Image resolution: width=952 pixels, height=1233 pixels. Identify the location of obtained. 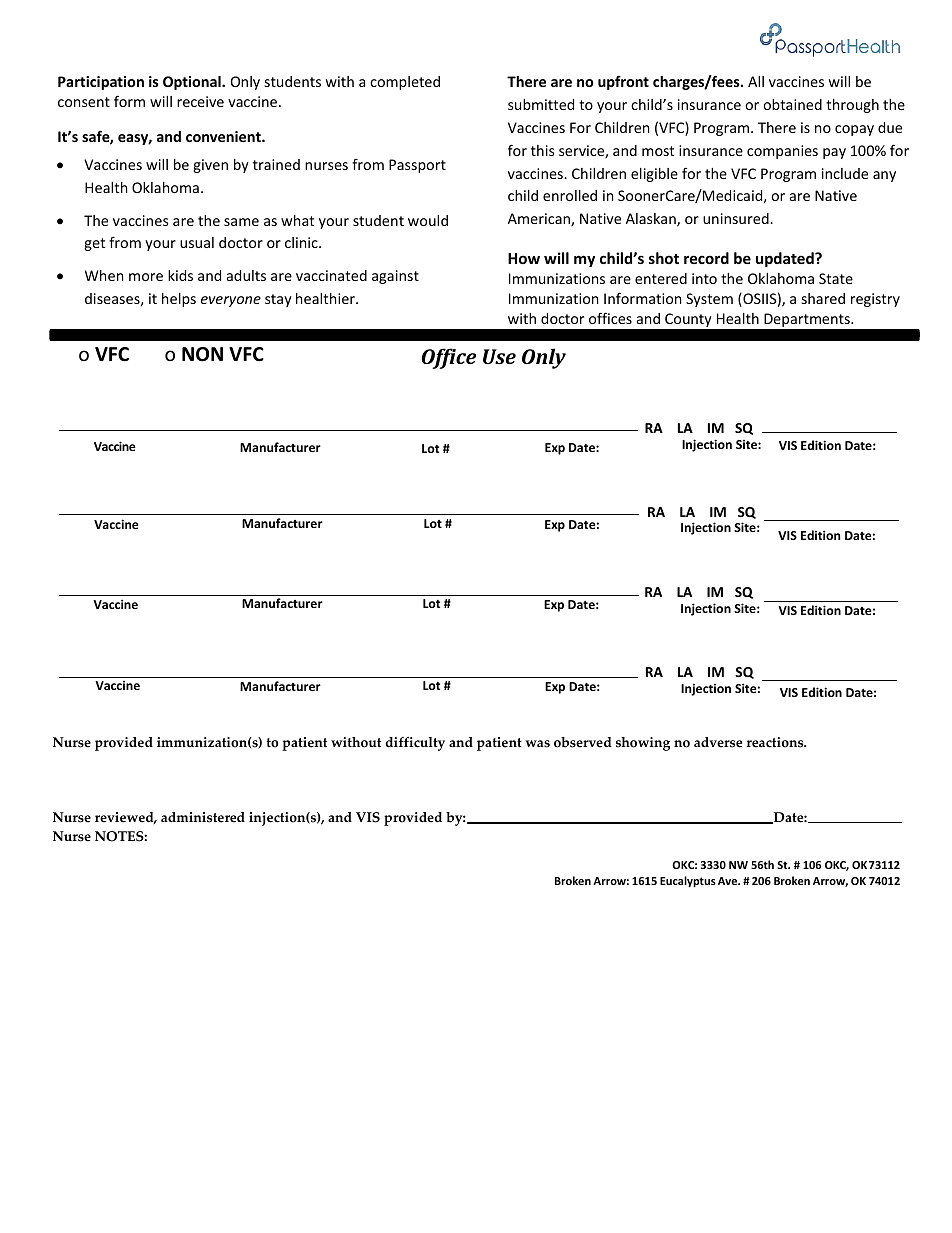
(792, 104).
